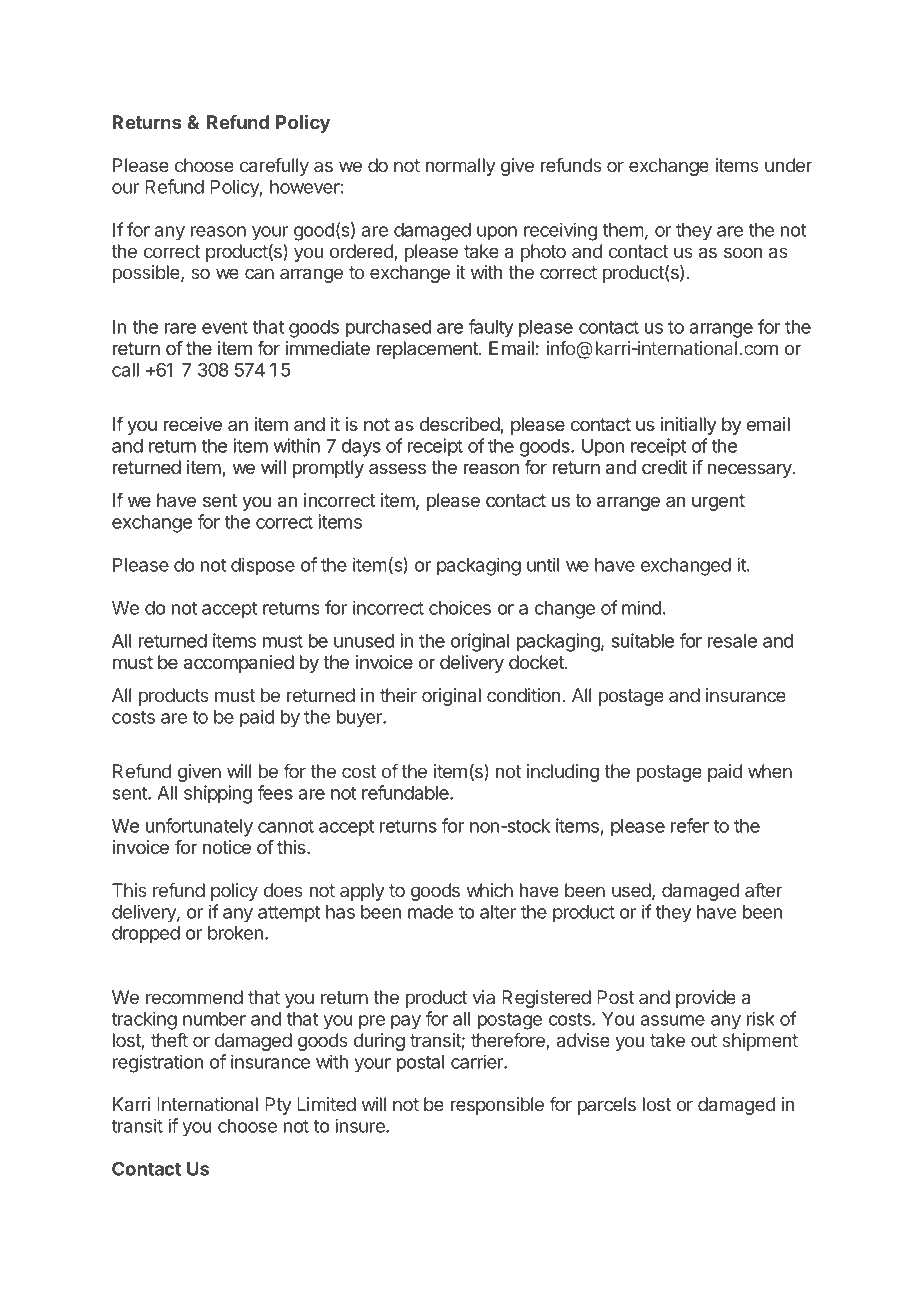  I want to click on soon, so click(743, 252).
